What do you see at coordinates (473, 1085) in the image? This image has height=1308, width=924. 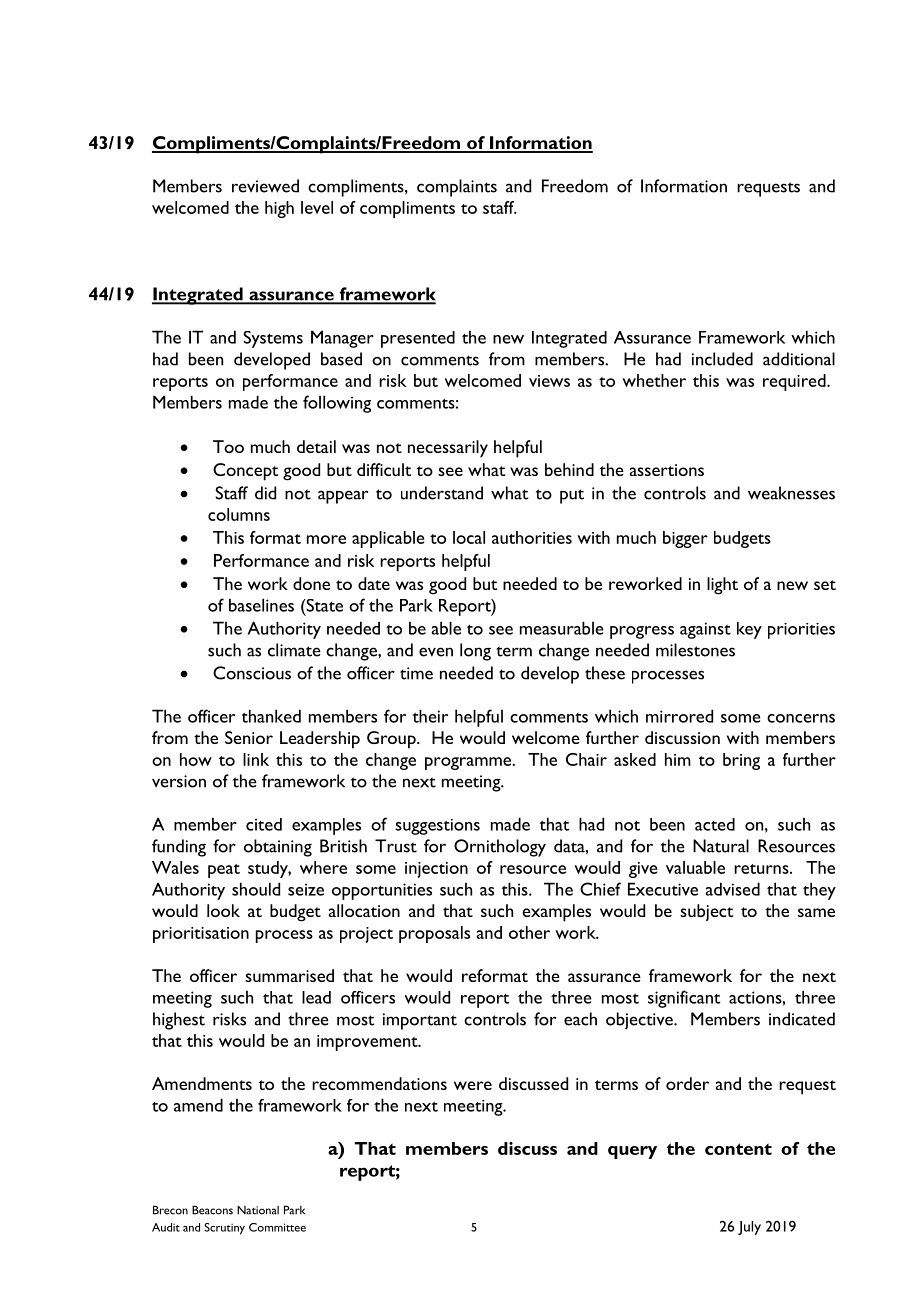 I see `were` at bounding box center [473, 1085].
